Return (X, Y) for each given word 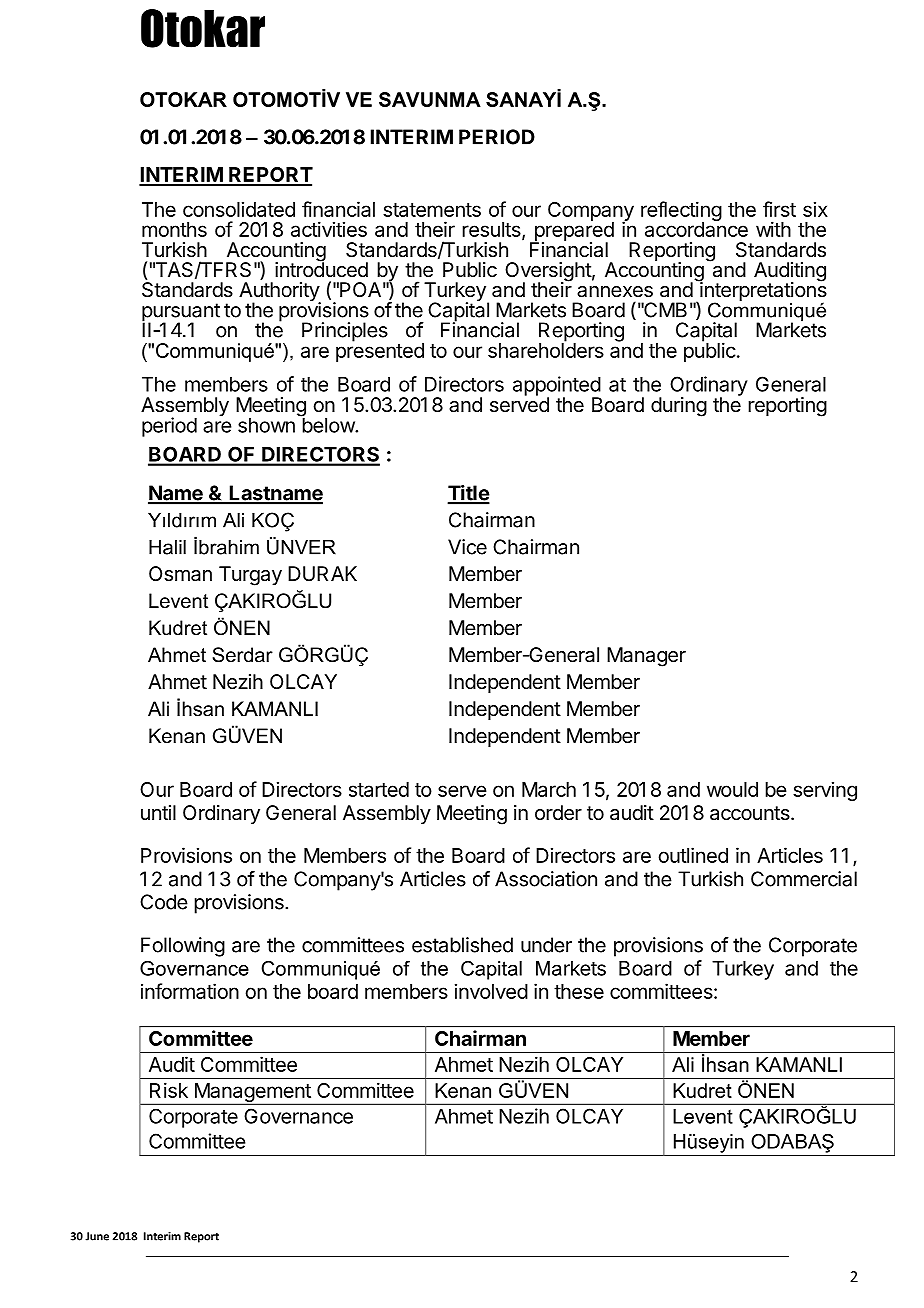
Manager (646, 657)
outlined (693, 855)
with (773, 229)
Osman (180, 574)
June (97, 1236)
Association (546, 879)
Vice (467, 547)
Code (164, 902)
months (174, 229)
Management (252, 1094)
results (492, 231)
